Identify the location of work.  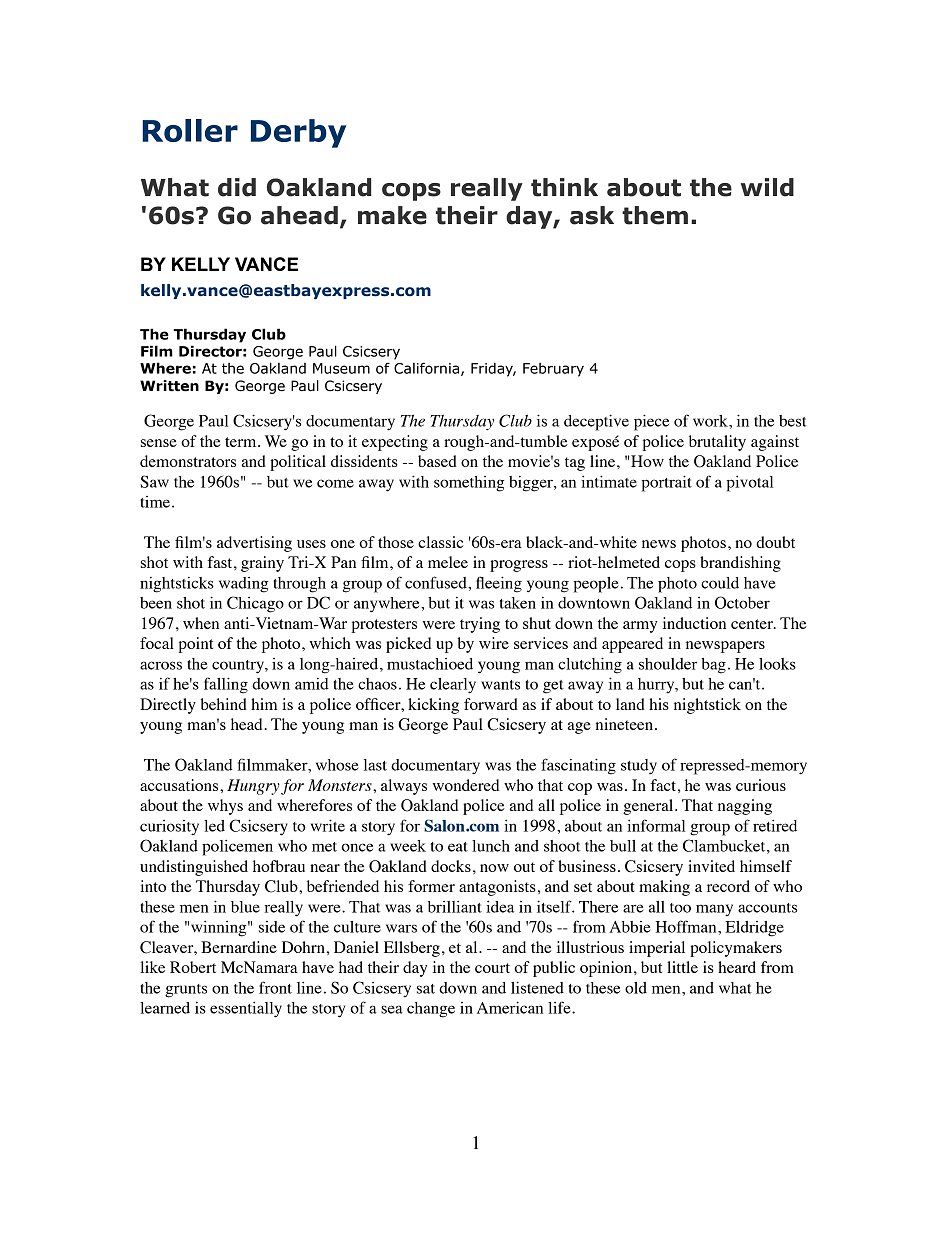
(711, 421).
